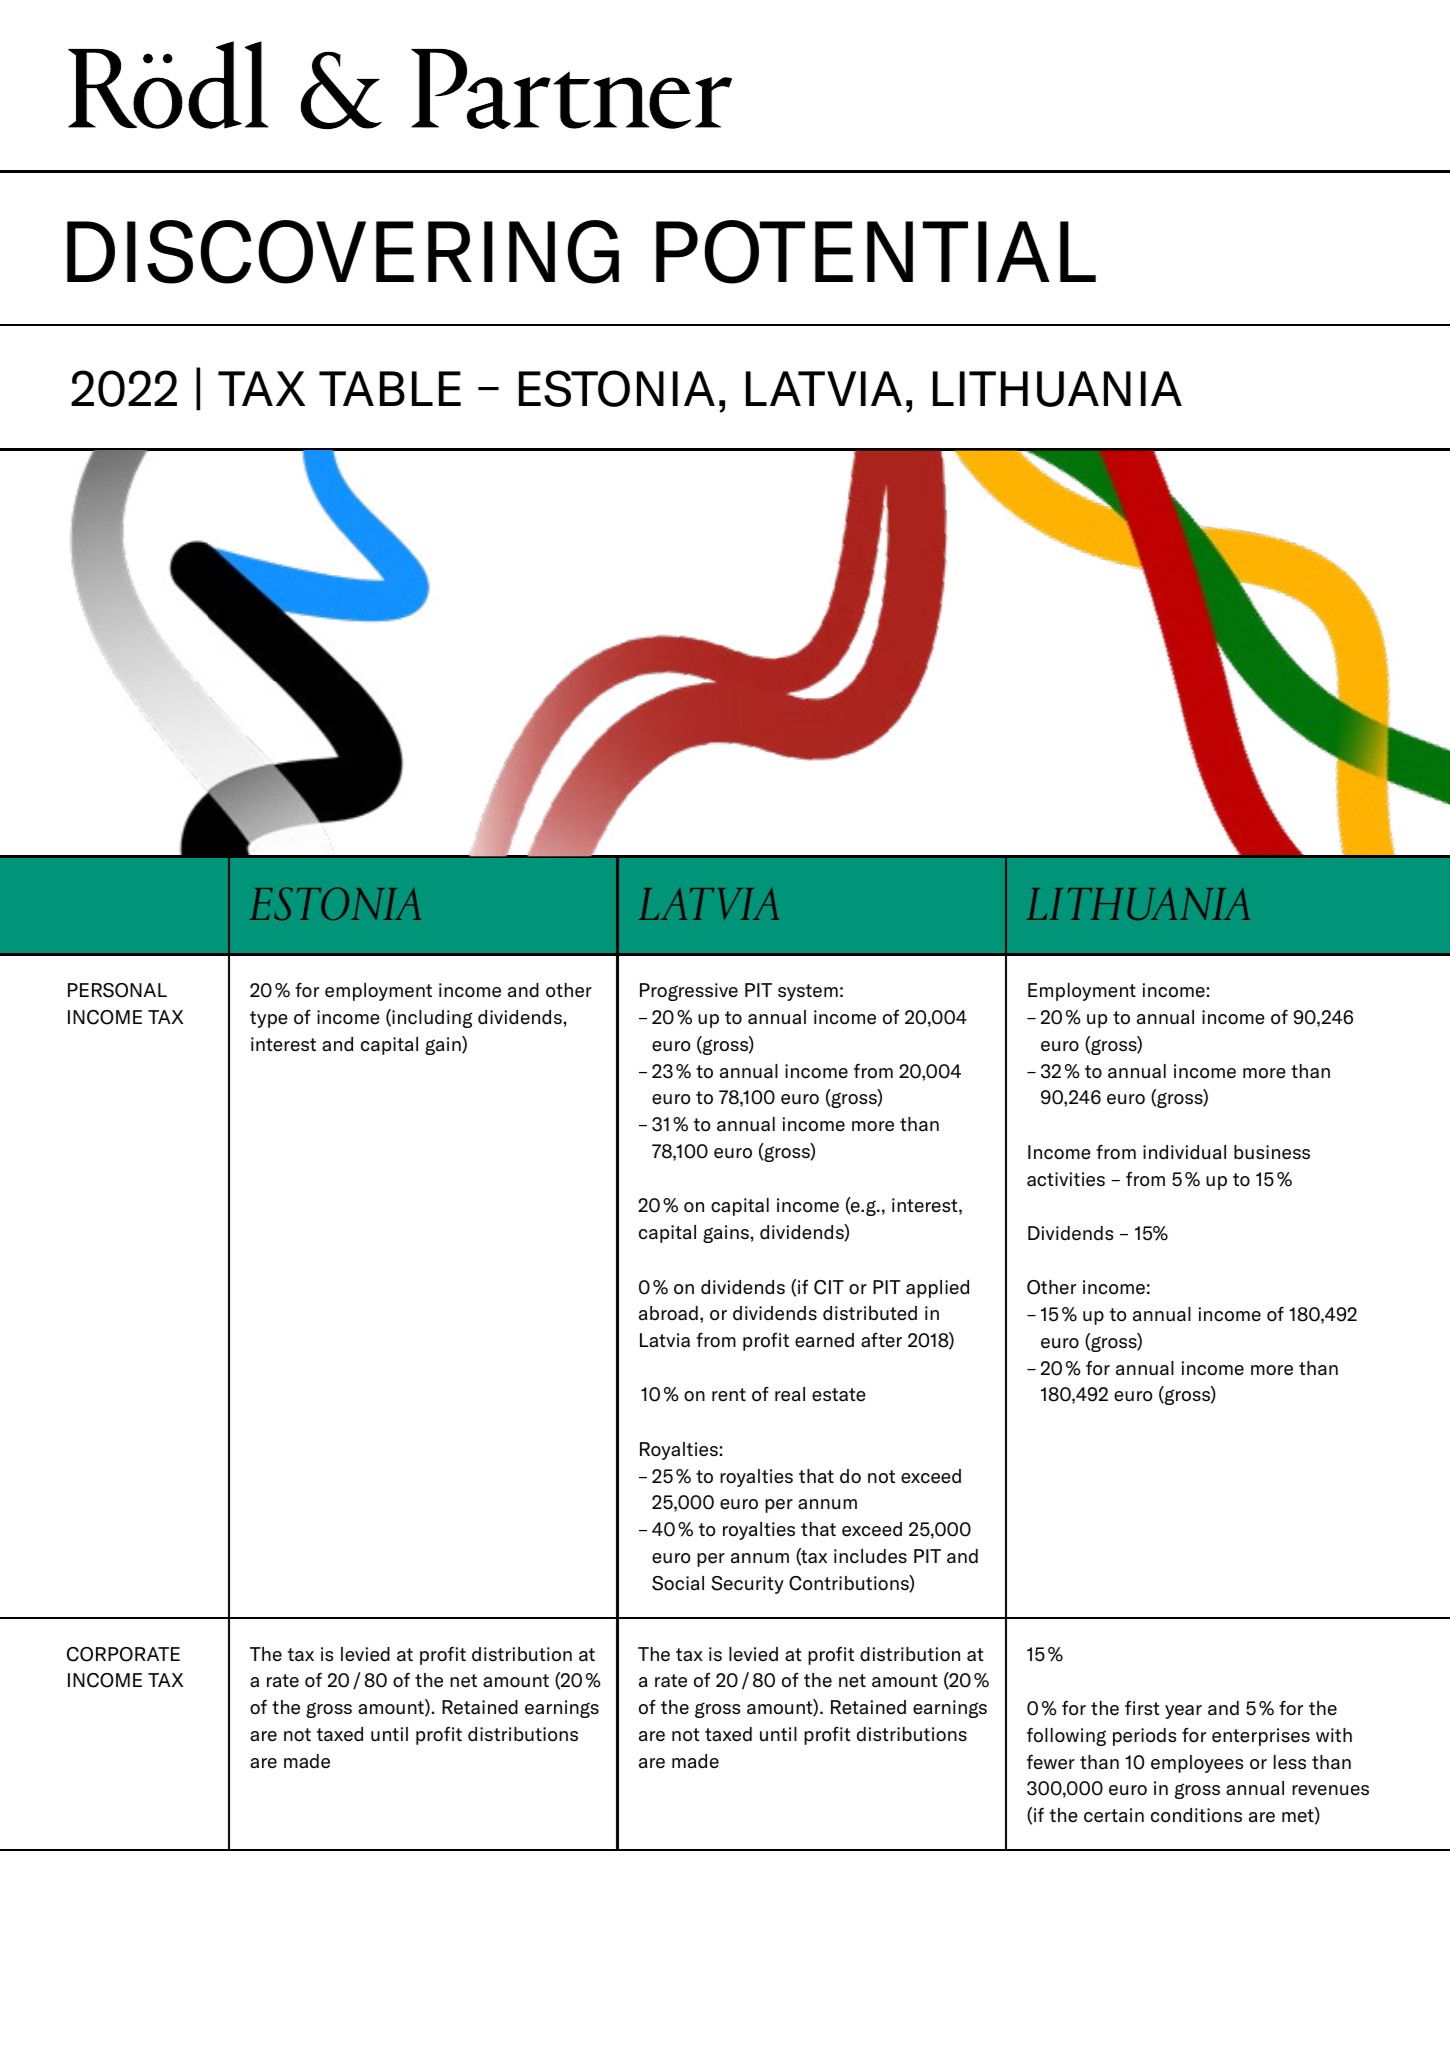 This document has height=2050, width=1450. Describe the element at coordinates (390, 388) in the document. I see `TABLE` at that location.
